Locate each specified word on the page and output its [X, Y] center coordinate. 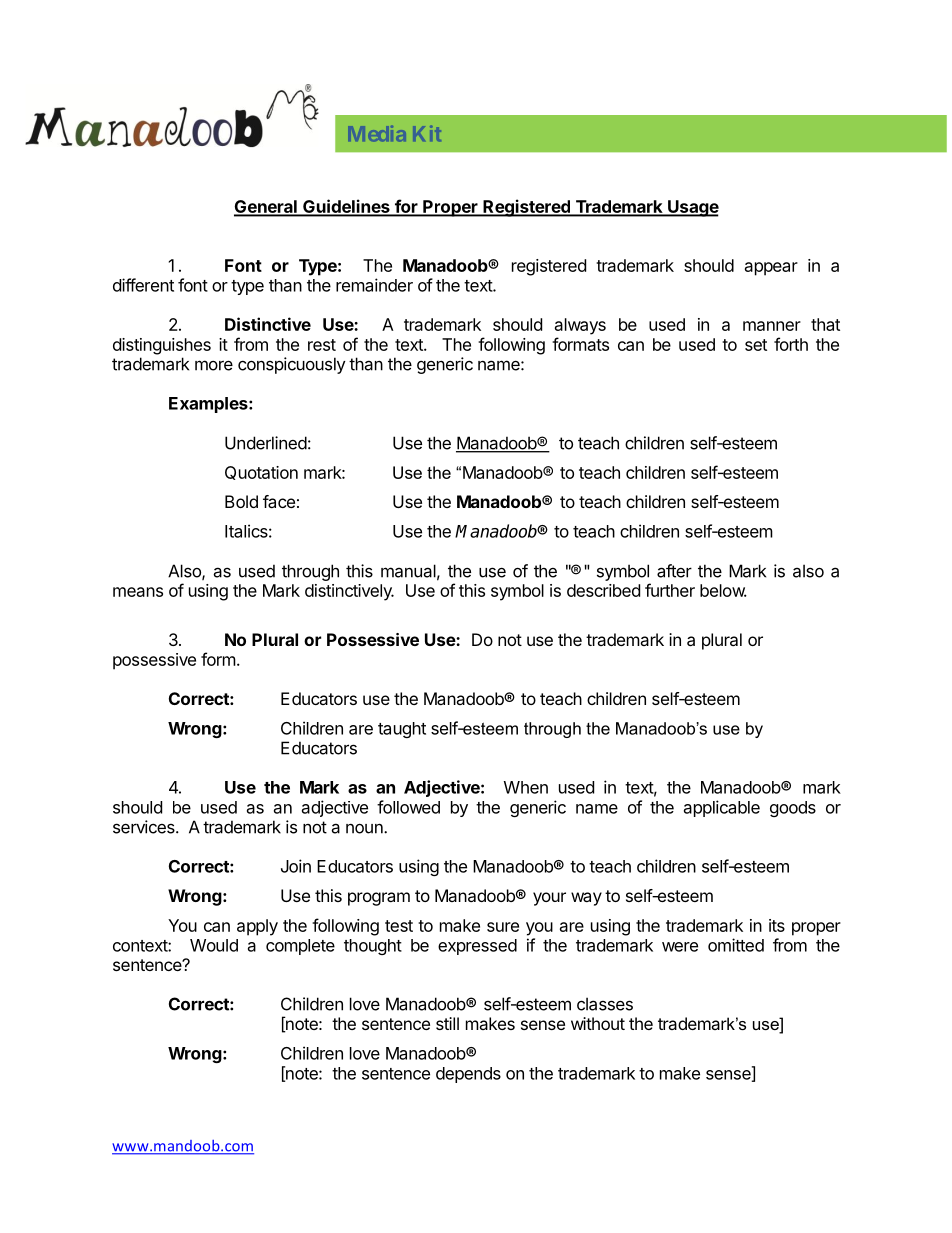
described [603, 590]
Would [214, 945]
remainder [374, 285]
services [145, 827]
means [138, 592]
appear [771, 269]
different [143, 285]
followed [408, 807]
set [756, 345]
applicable [722, 808]
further [670, 590]
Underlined [266, 443]
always [580, 326]
